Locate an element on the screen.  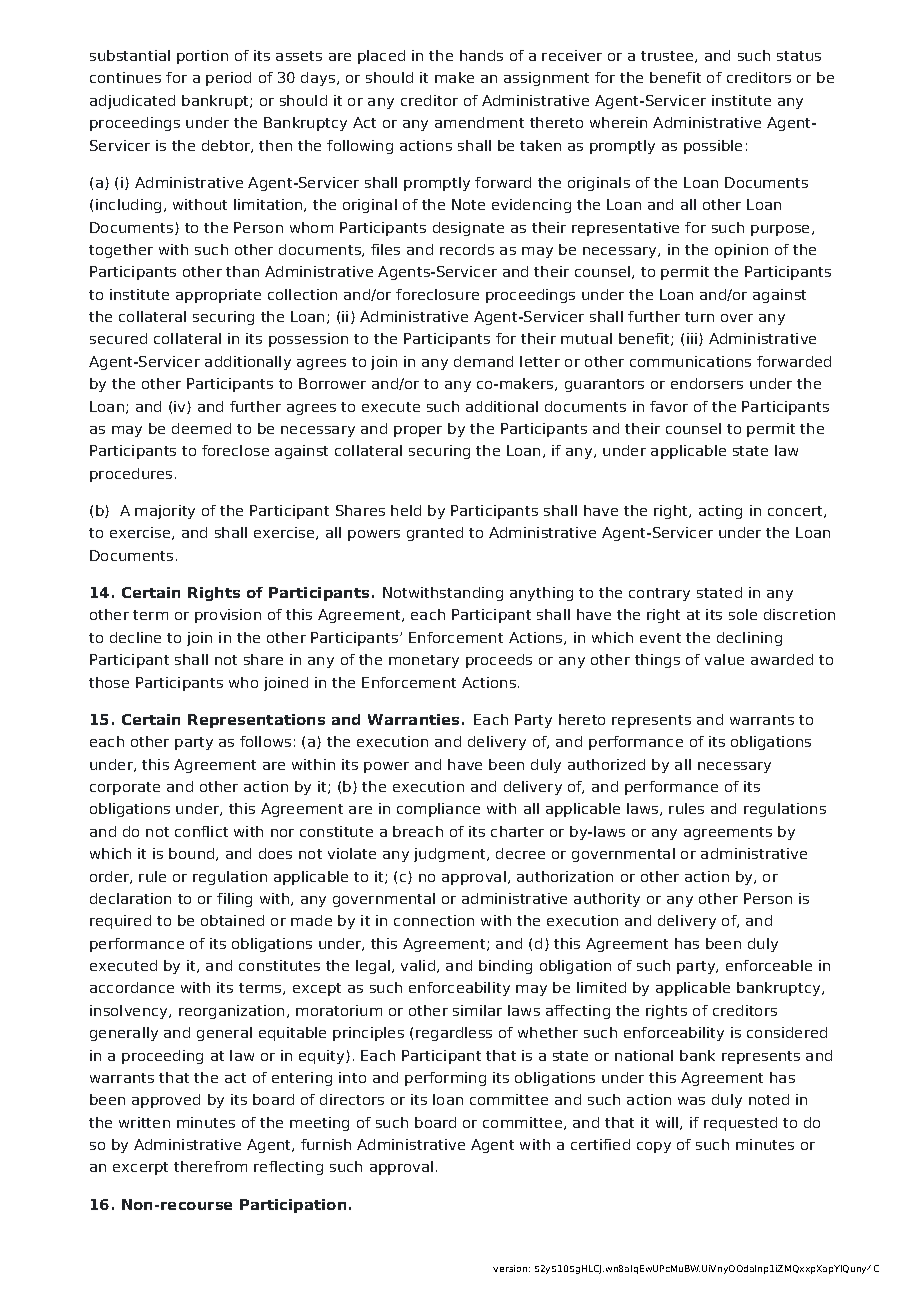
therefrom is located at coordinates (210, 1166).
